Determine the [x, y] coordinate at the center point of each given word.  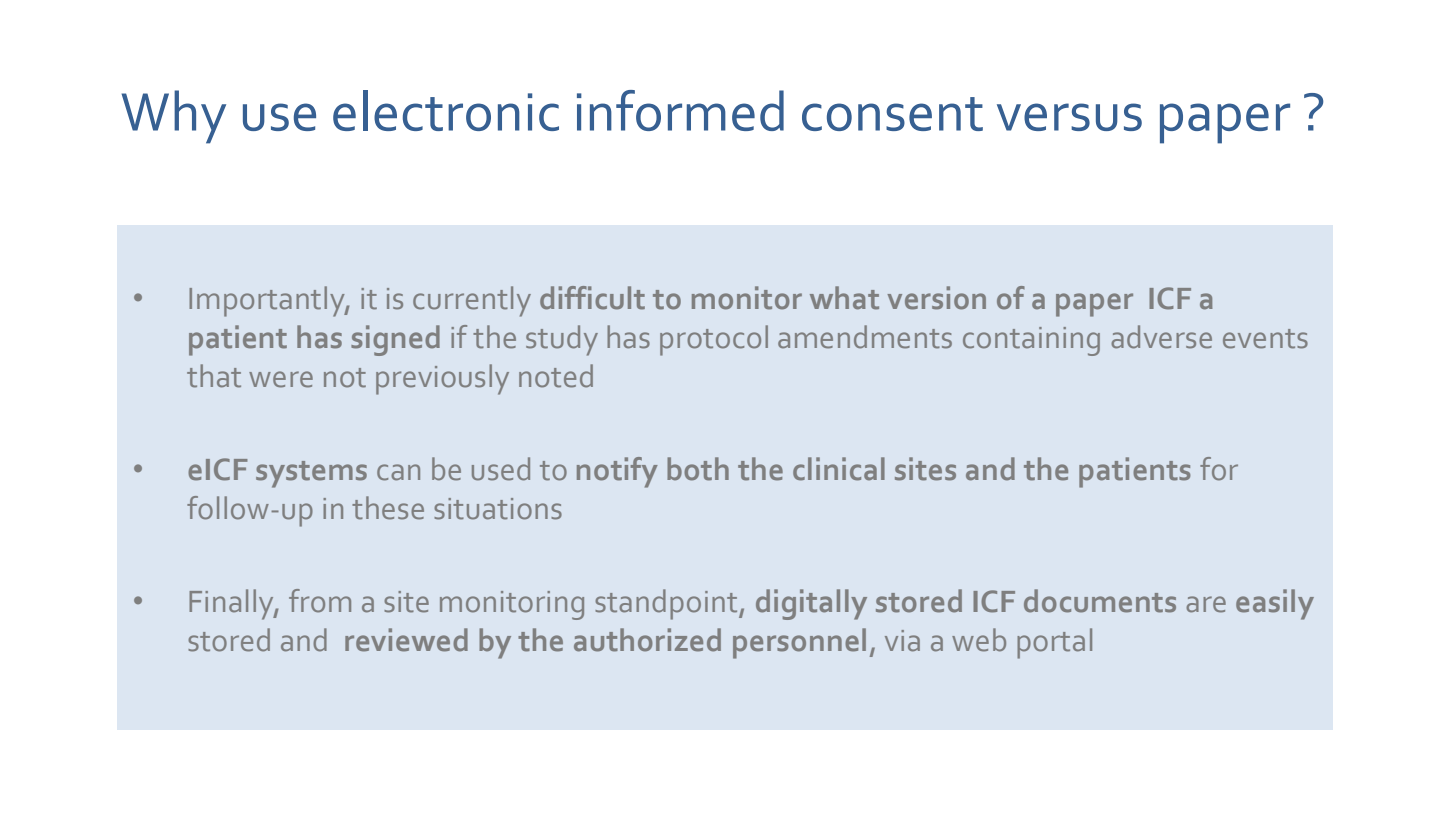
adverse [1161, 337]
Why [174, 117]
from [320, 601]
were [281, 379]
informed [680, 110]
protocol [714, 340]
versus [1069, 117]
